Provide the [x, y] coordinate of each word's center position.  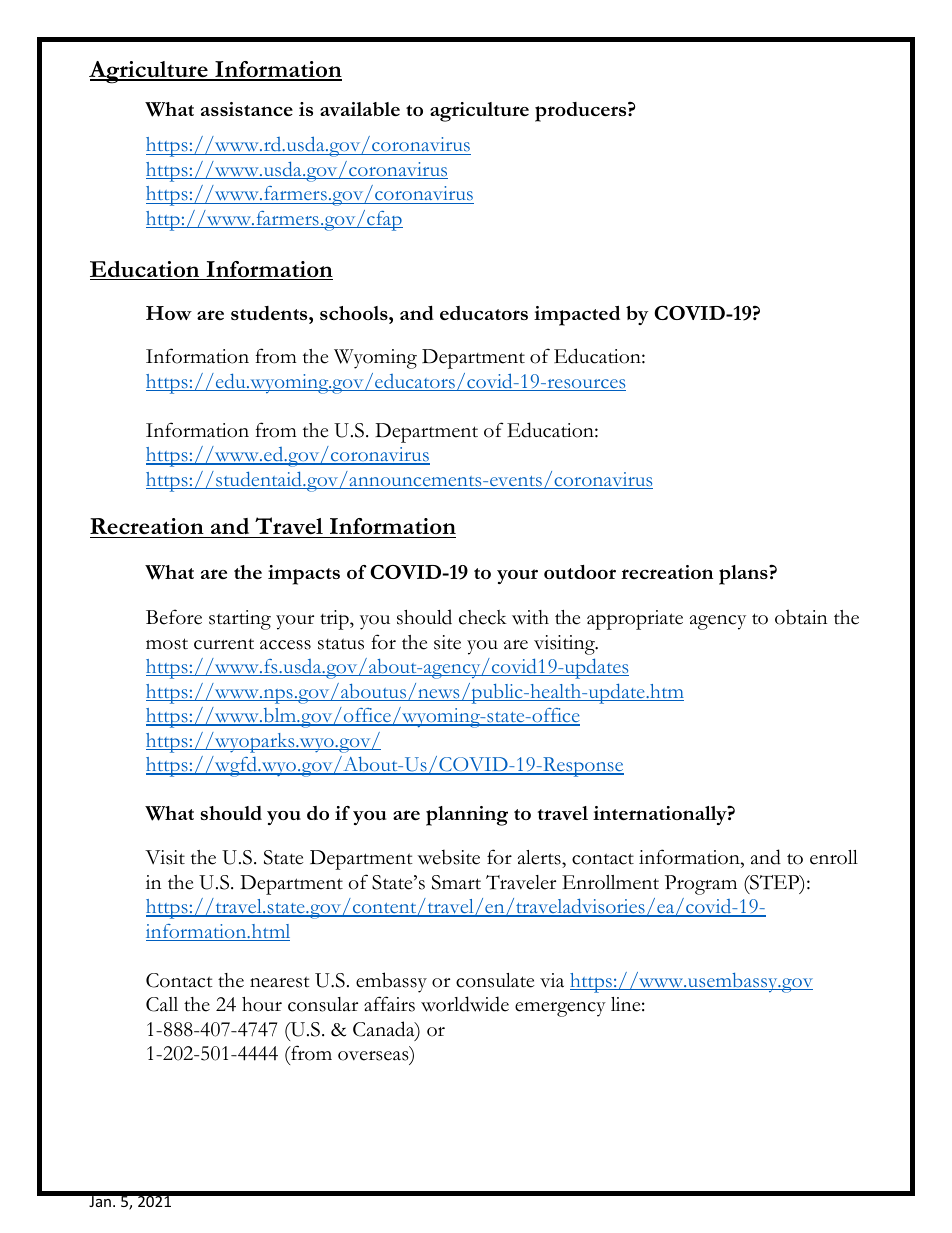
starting [240, 620]
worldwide [465, 1004]
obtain [801, 617]
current [224, 644]
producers [582, 112]
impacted [577, 316]
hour [262, 1004]
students [270, 313]
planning [467, 816]
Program [701, 885]
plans [744, 575]
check [483, 617]
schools [355, 313]
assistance [247, 109]
